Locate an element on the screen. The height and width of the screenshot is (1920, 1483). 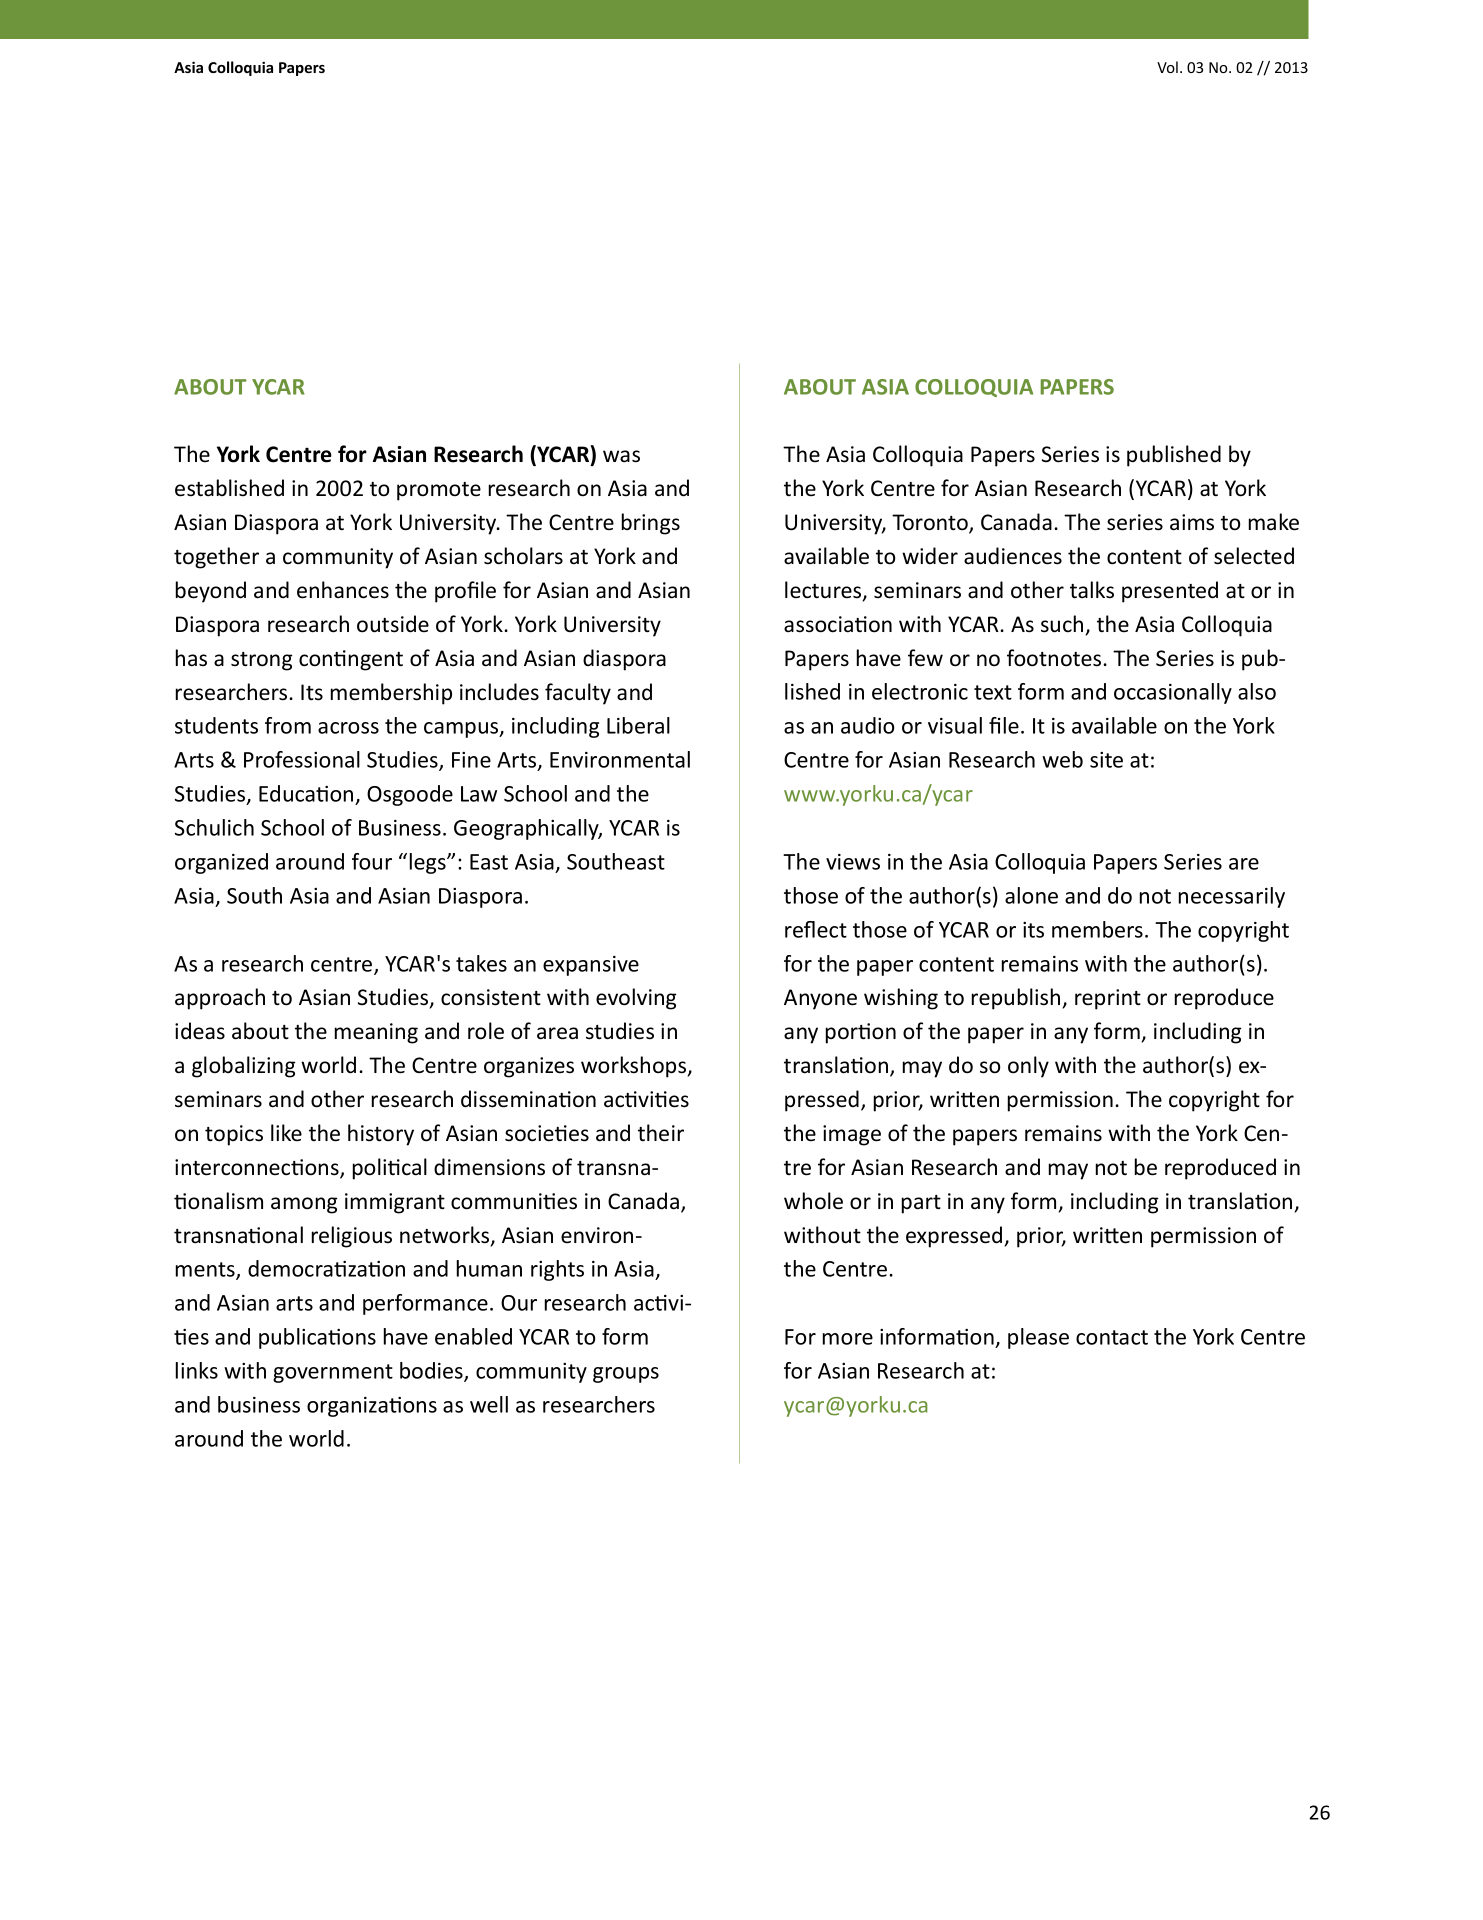
promote is located at coordinates (439, 491).
